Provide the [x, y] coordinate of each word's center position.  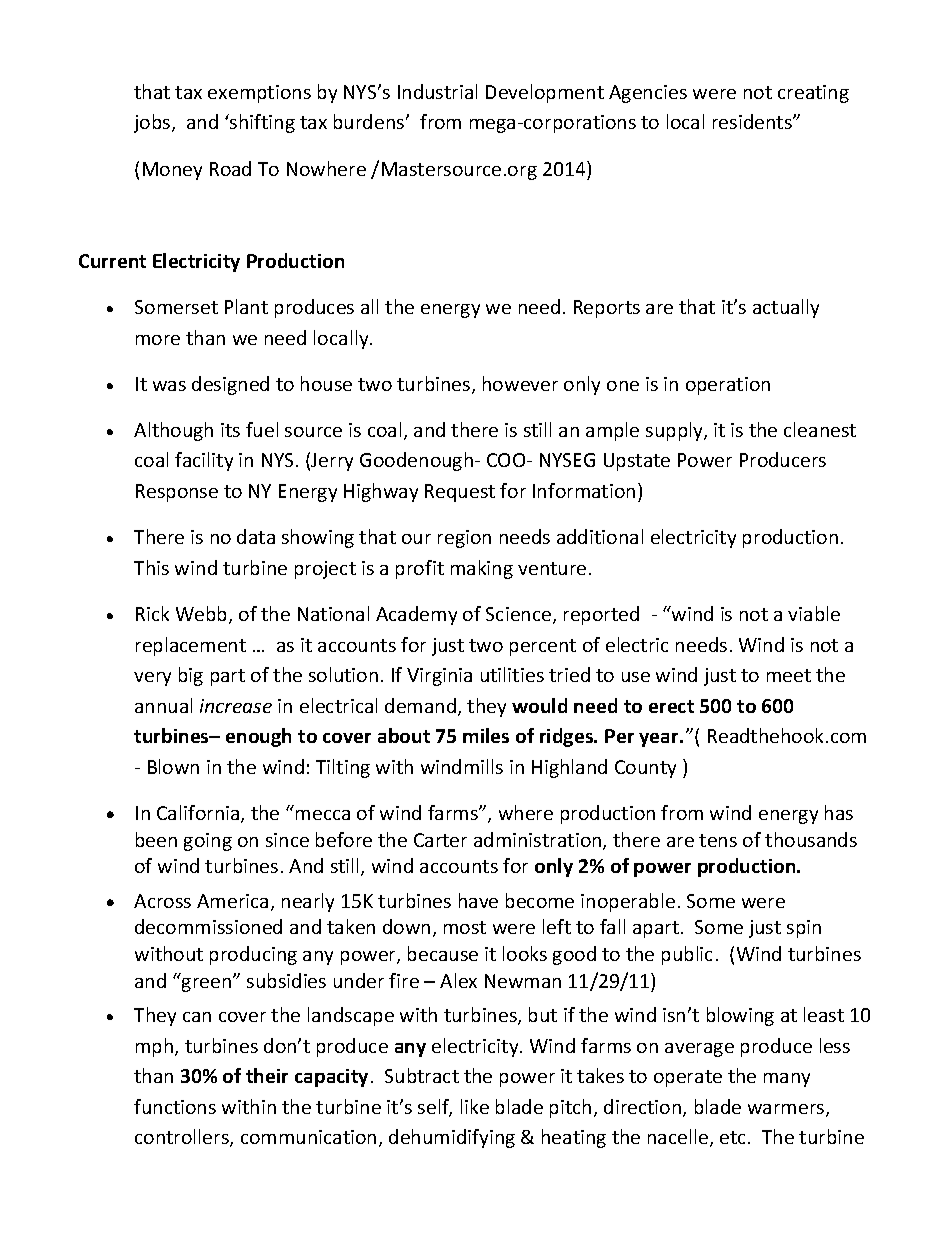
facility [204, 461]
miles [486, 735]
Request [460, 493]
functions [175, 1106]
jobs [153, 123]
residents [753, 121]
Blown [173, 766]
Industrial [437, 91]
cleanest [820, 429]
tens [718, 840]
